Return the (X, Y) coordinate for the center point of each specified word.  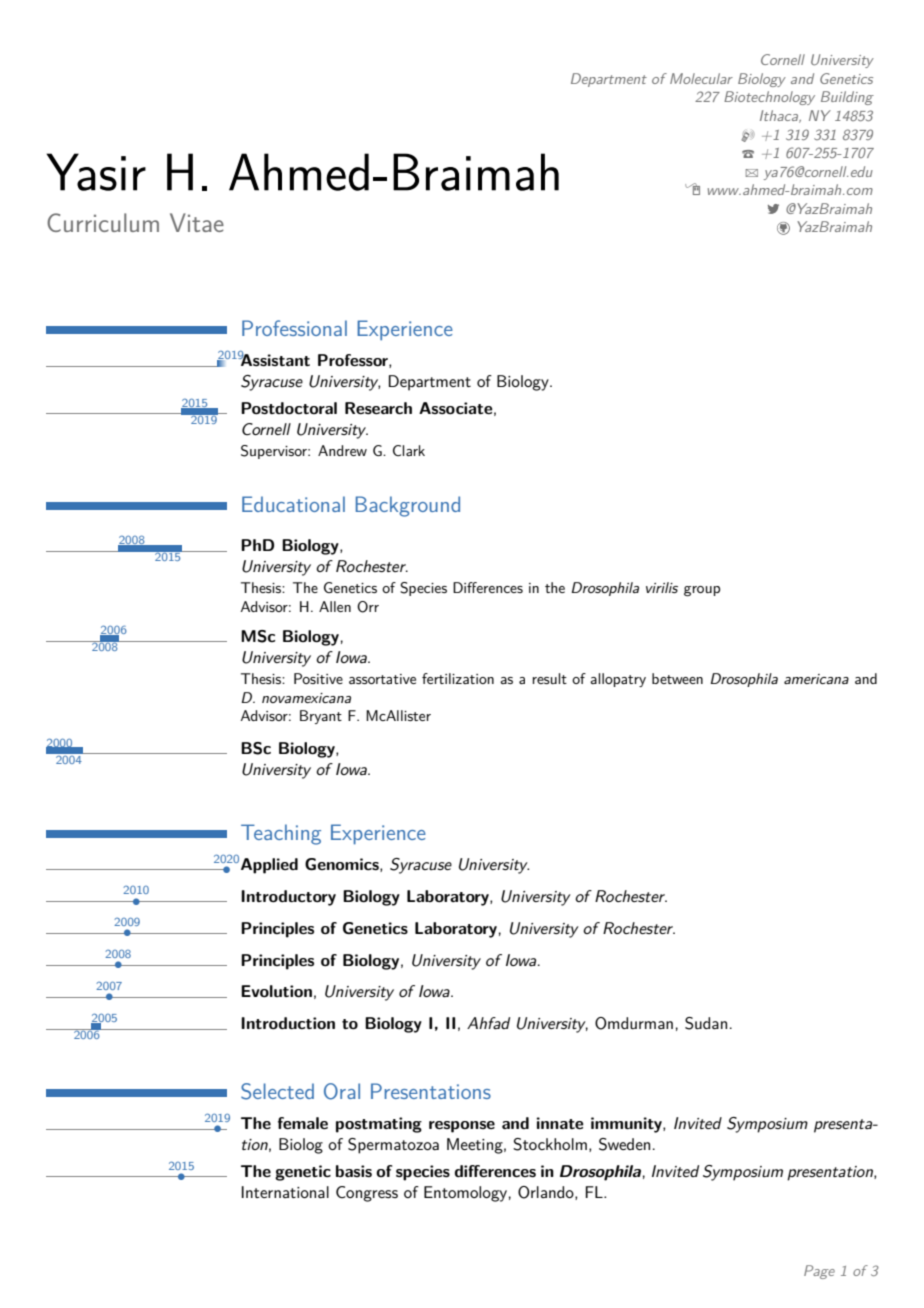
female (303, 1123)
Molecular (701, 78)
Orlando (547, 1193)
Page (819, 1272)
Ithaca (780, 116)
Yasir (96, 172)
